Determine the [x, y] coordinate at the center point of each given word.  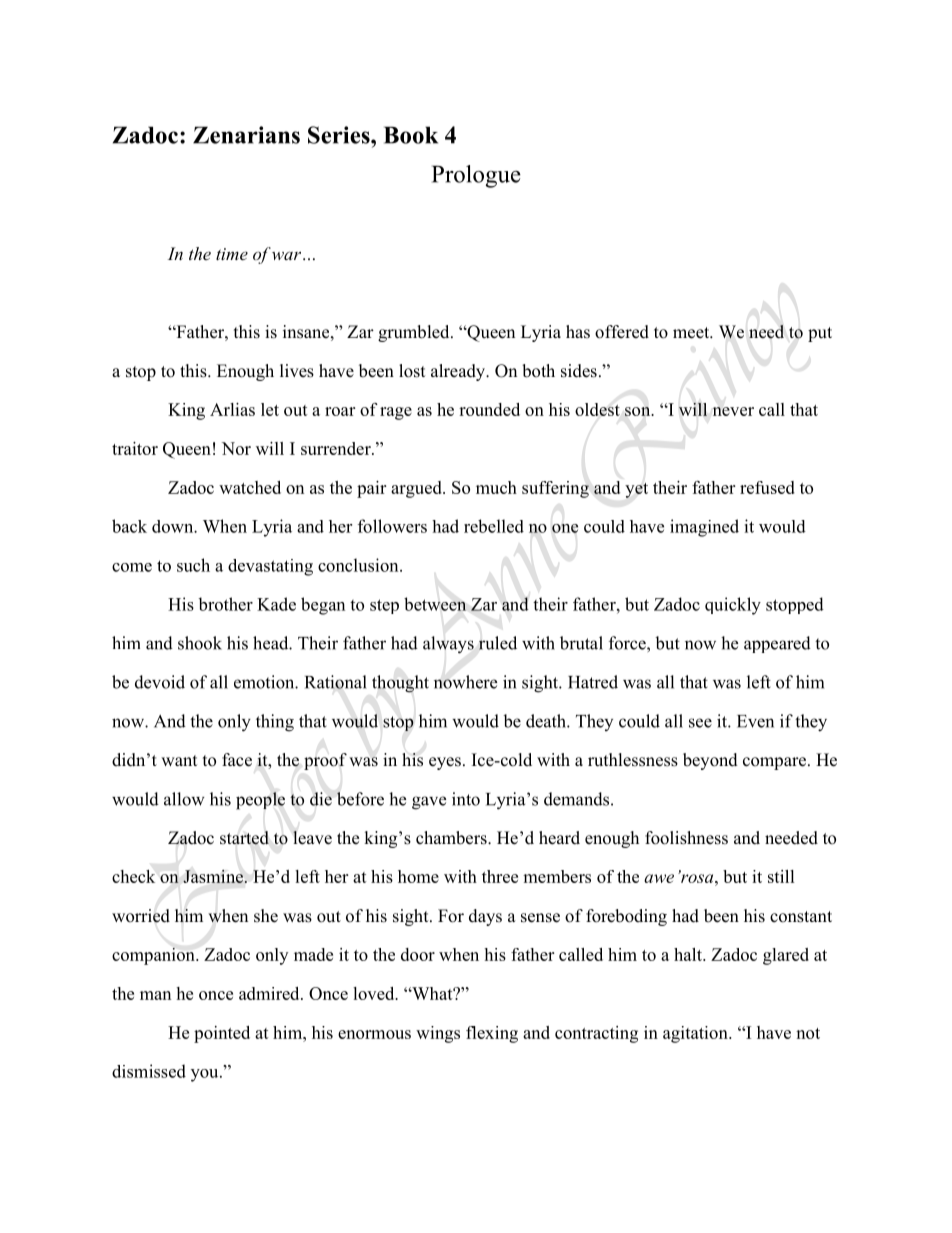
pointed [222, 1034]
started [244, 838]
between [435, 604]
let [270, 409]
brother [225, 604]
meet [692, 333]
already [459, 372]
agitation [696, 1034]
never [733, 411]
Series [340, 135]
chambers [452, 838]
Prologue [476, 176]
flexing [492, 1034]
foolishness [686, 838]
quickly [733, 606]
